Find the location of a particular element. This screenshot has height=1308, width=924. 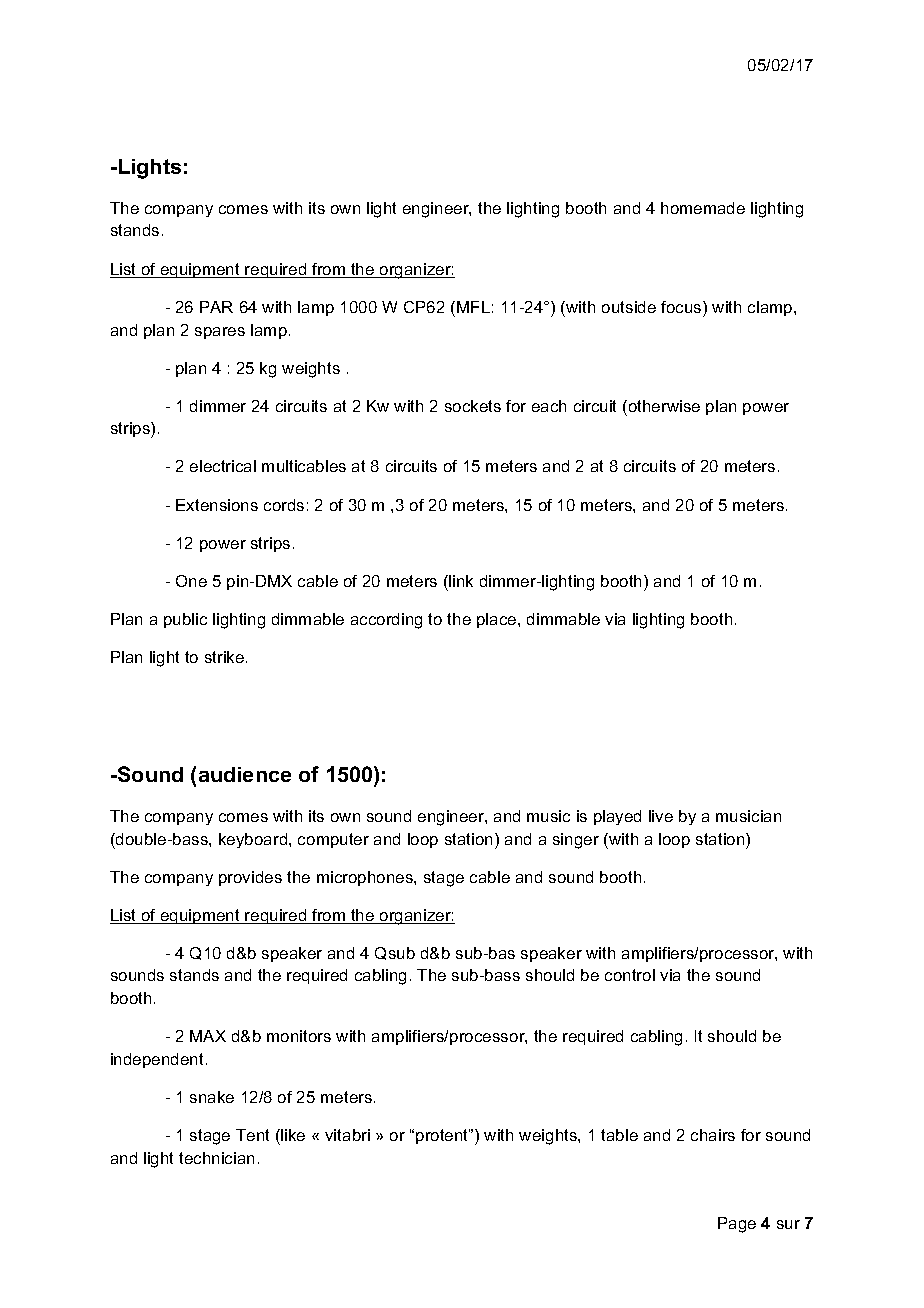

control is located at coordinates (630, 975).
